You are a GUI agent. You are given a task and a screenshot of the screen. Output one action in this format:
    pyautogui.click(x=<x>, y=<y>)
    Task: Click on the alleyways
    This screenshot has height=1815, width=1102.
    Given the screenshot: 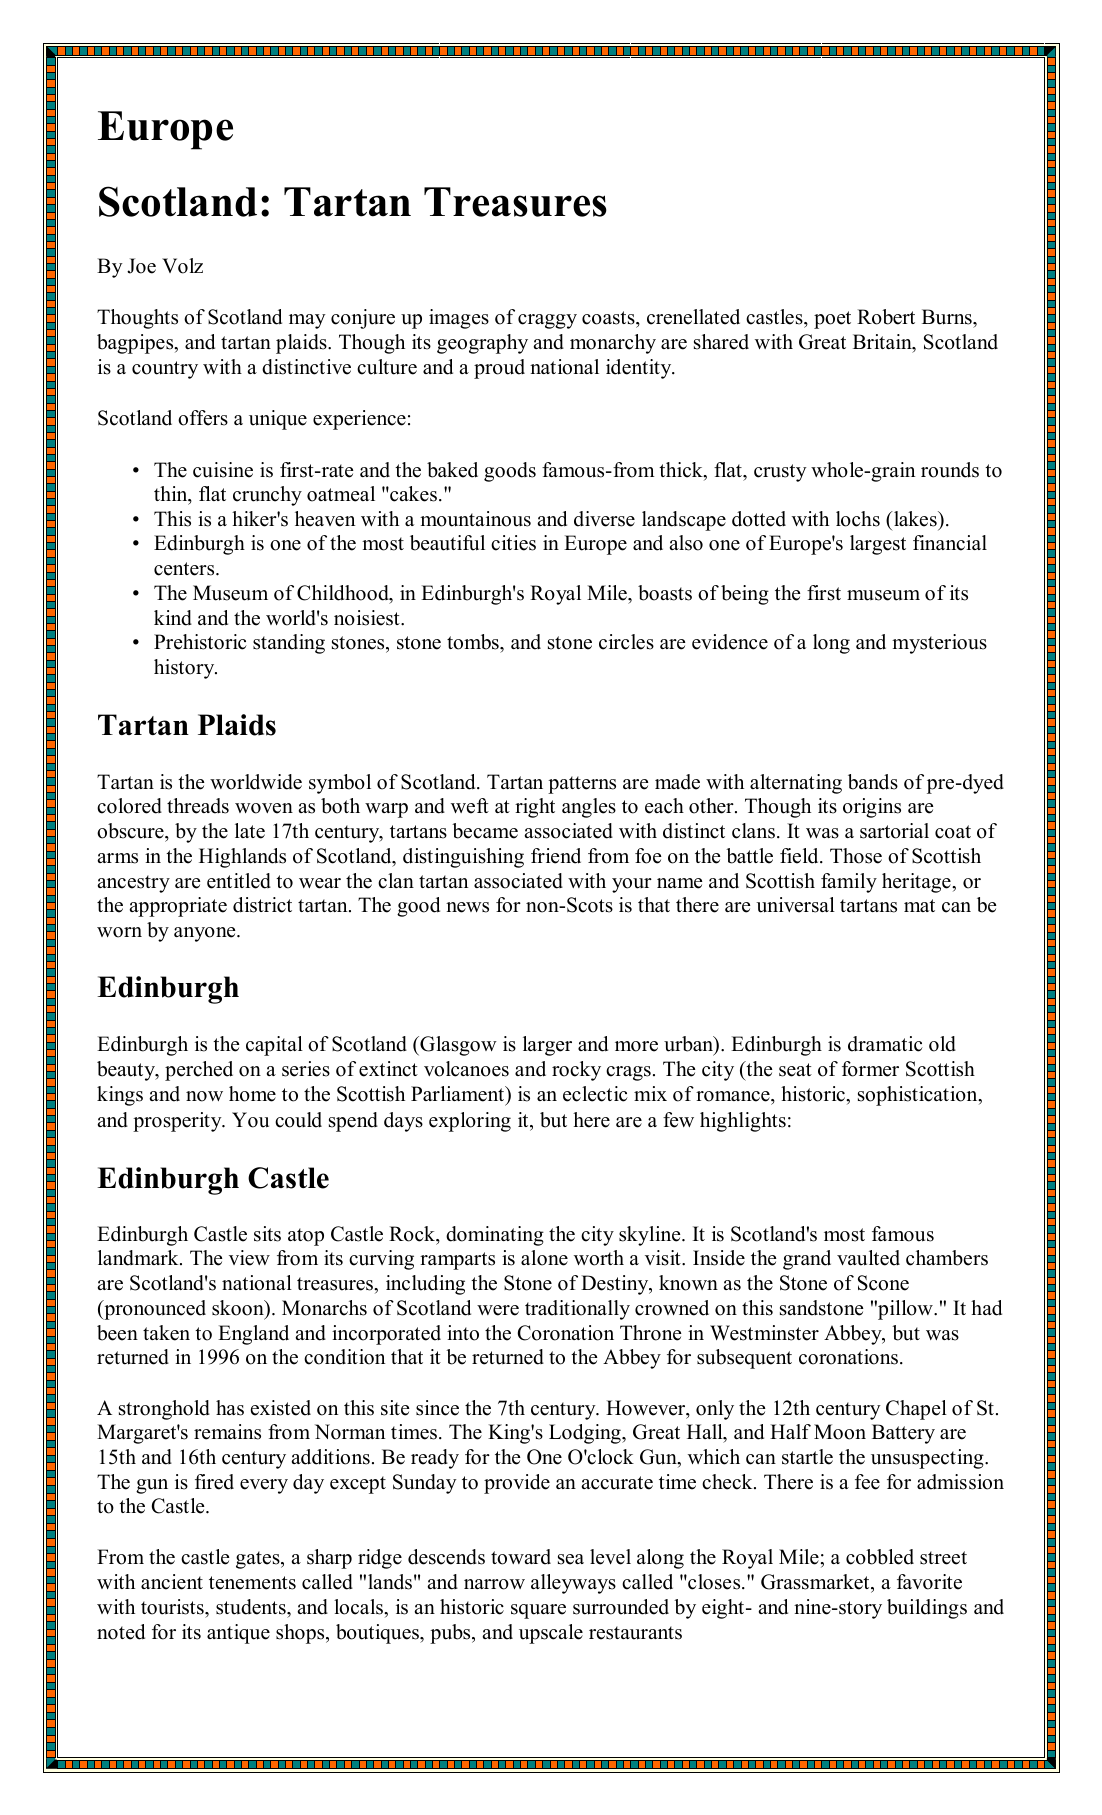 What is the action you would take?
    pyautogui.click(x=573, y=1584)
